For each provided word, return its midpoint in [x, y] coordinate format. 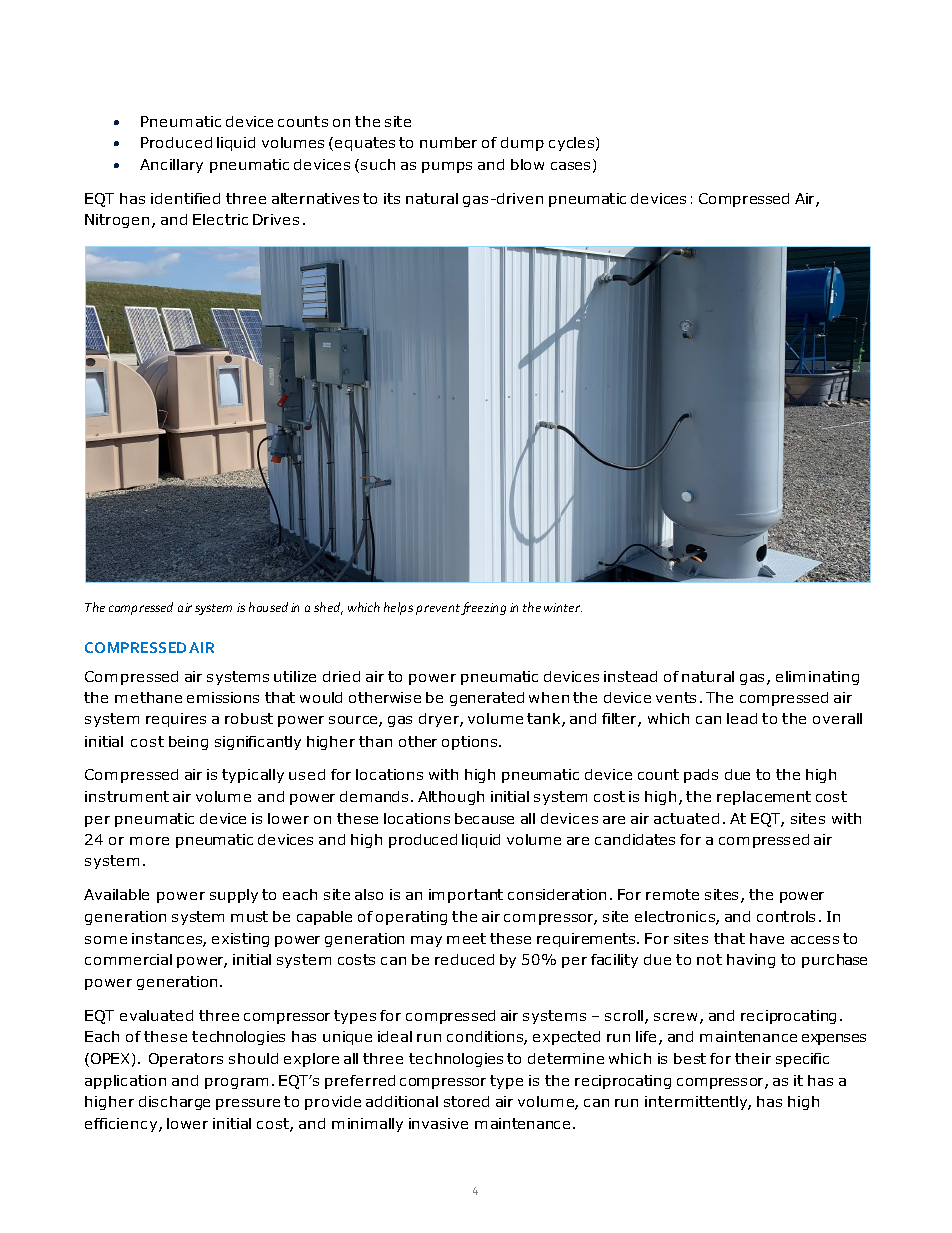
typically [253, 776]
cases [570, 166]
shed [328, 608]
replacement [764, 798]
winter [563, 607]
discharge [174, 1103]
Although [451, 798]
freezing [483, 608]
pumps [447, 167]
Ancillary [171, 166]
